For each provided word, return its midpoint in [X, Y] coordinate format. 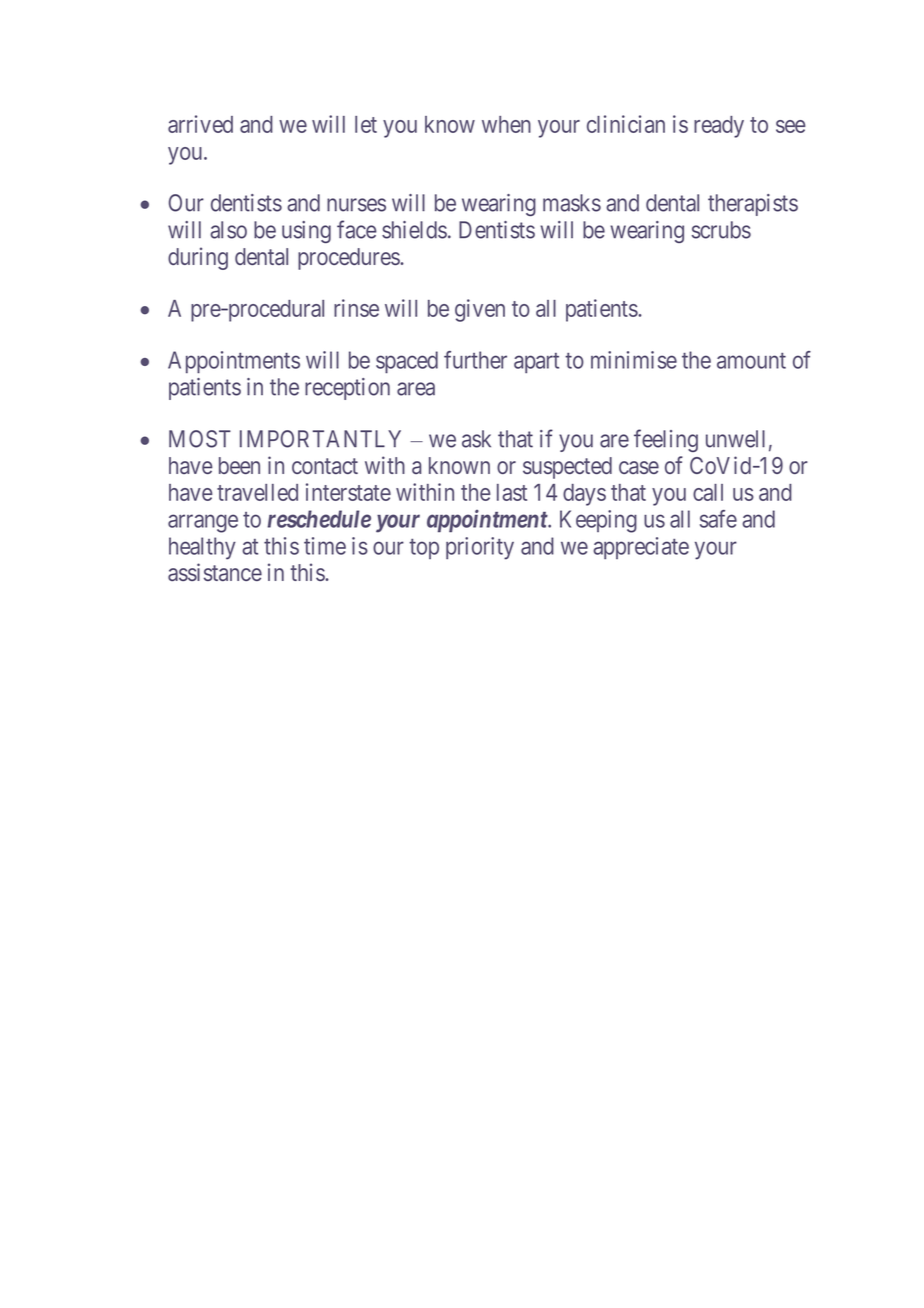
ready [719, 127]
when [506, 124]
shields [414, 230]
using [306, 232]
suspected [567, 468]
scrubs [721, 230]
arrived [200, 124]
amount [751, 361]
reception [347, 389]
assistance [215, 572]
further [475, 360]
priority [480, 548]
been [239, 465]
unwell [735, 439]
